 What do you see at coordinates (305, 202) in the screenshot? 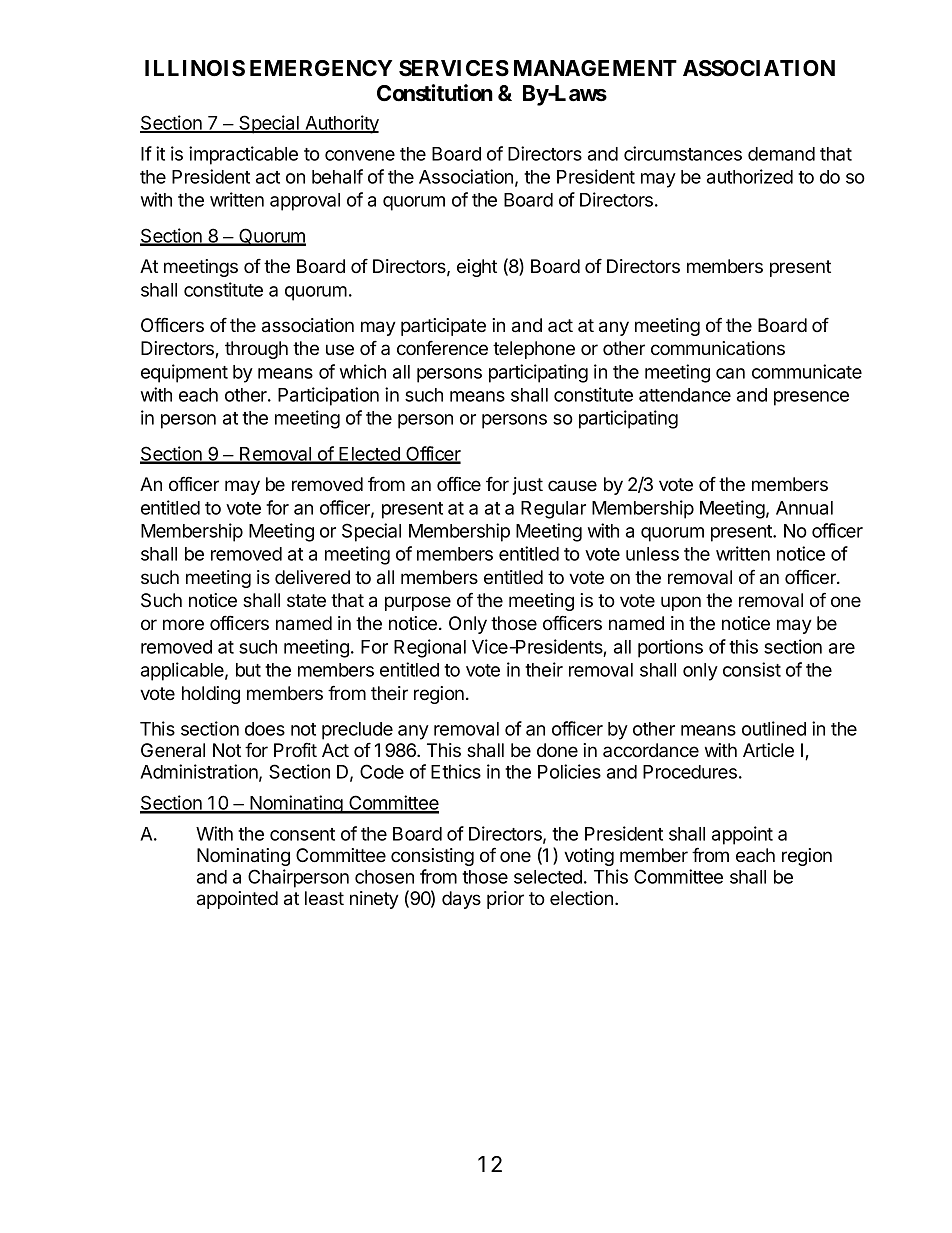
I see `approval` at bounding box center [305, 202].
